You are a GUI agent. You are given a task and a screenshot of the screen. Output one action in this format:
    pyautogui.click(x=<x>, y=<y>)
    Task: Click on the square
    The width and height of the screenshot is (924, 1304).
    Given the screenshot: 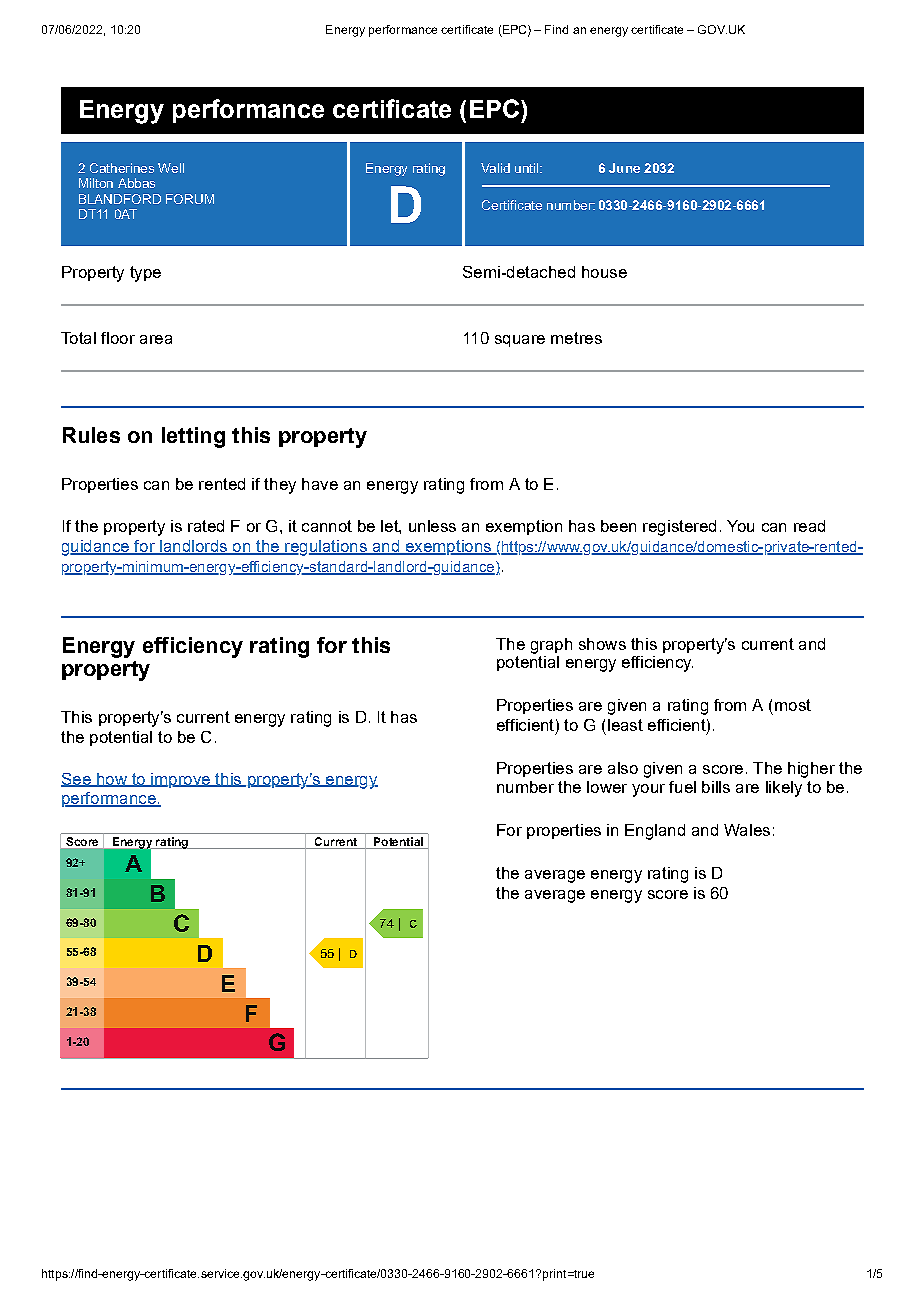 What is the action you would take?
    pyautogui.click(x=520, y=341)
